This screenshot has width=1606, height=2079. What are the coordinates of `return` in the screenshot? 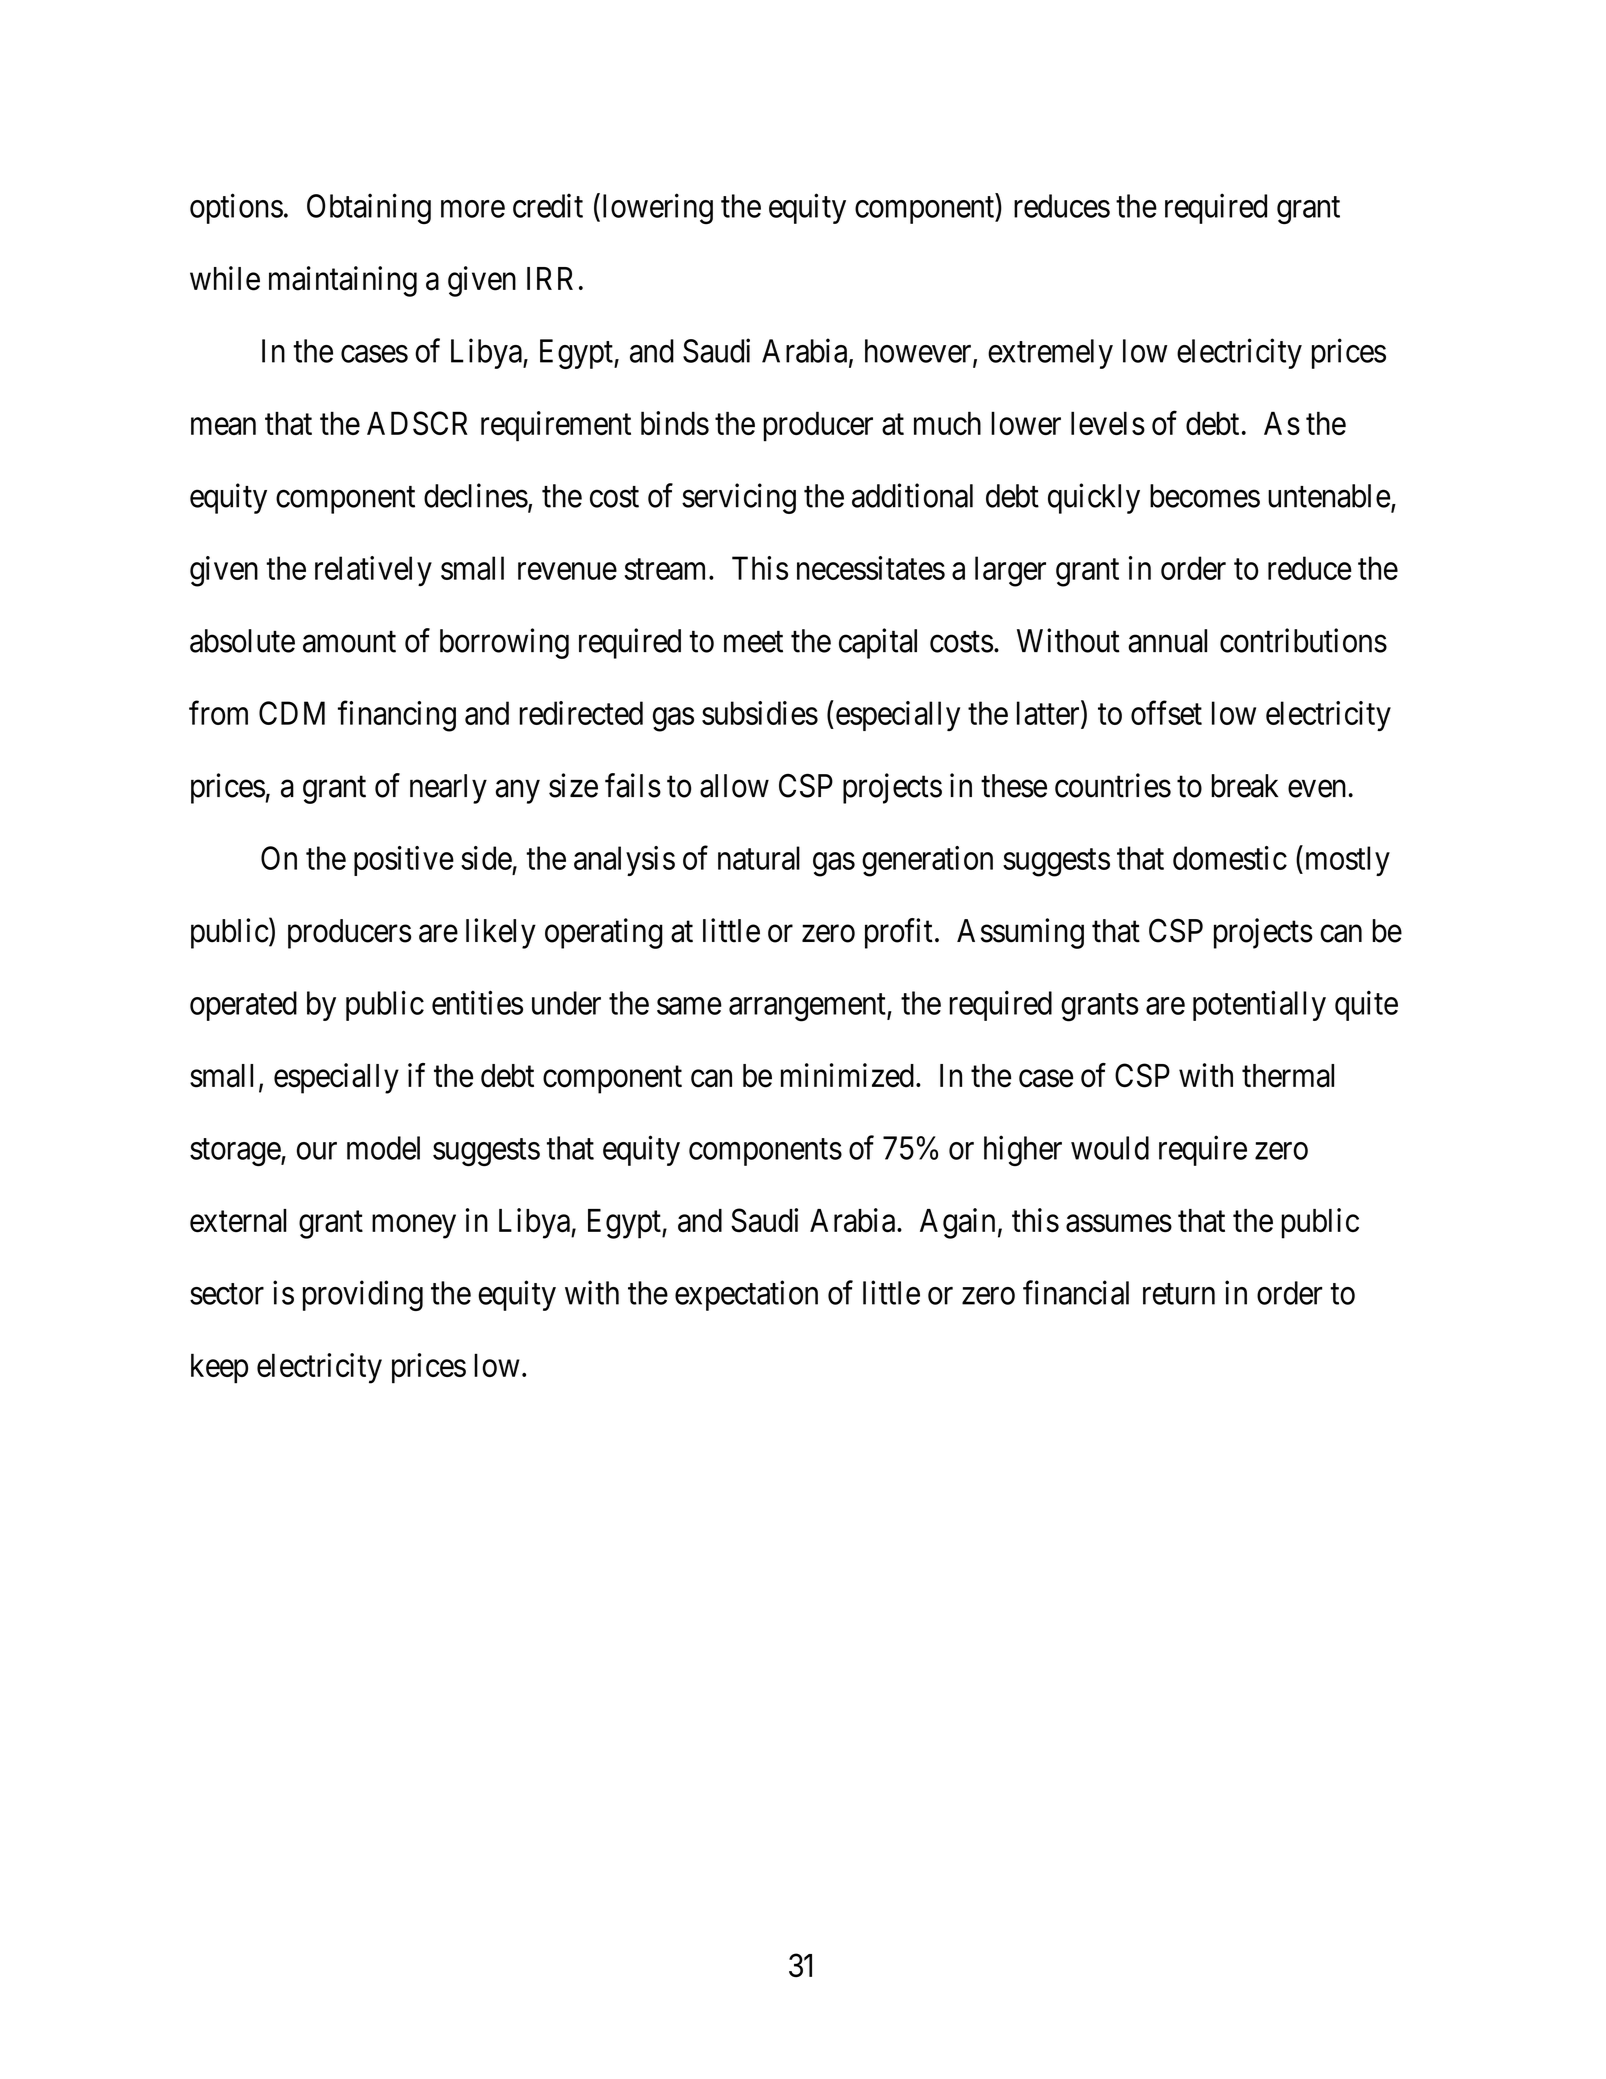 It's located at (1179, 1294).
